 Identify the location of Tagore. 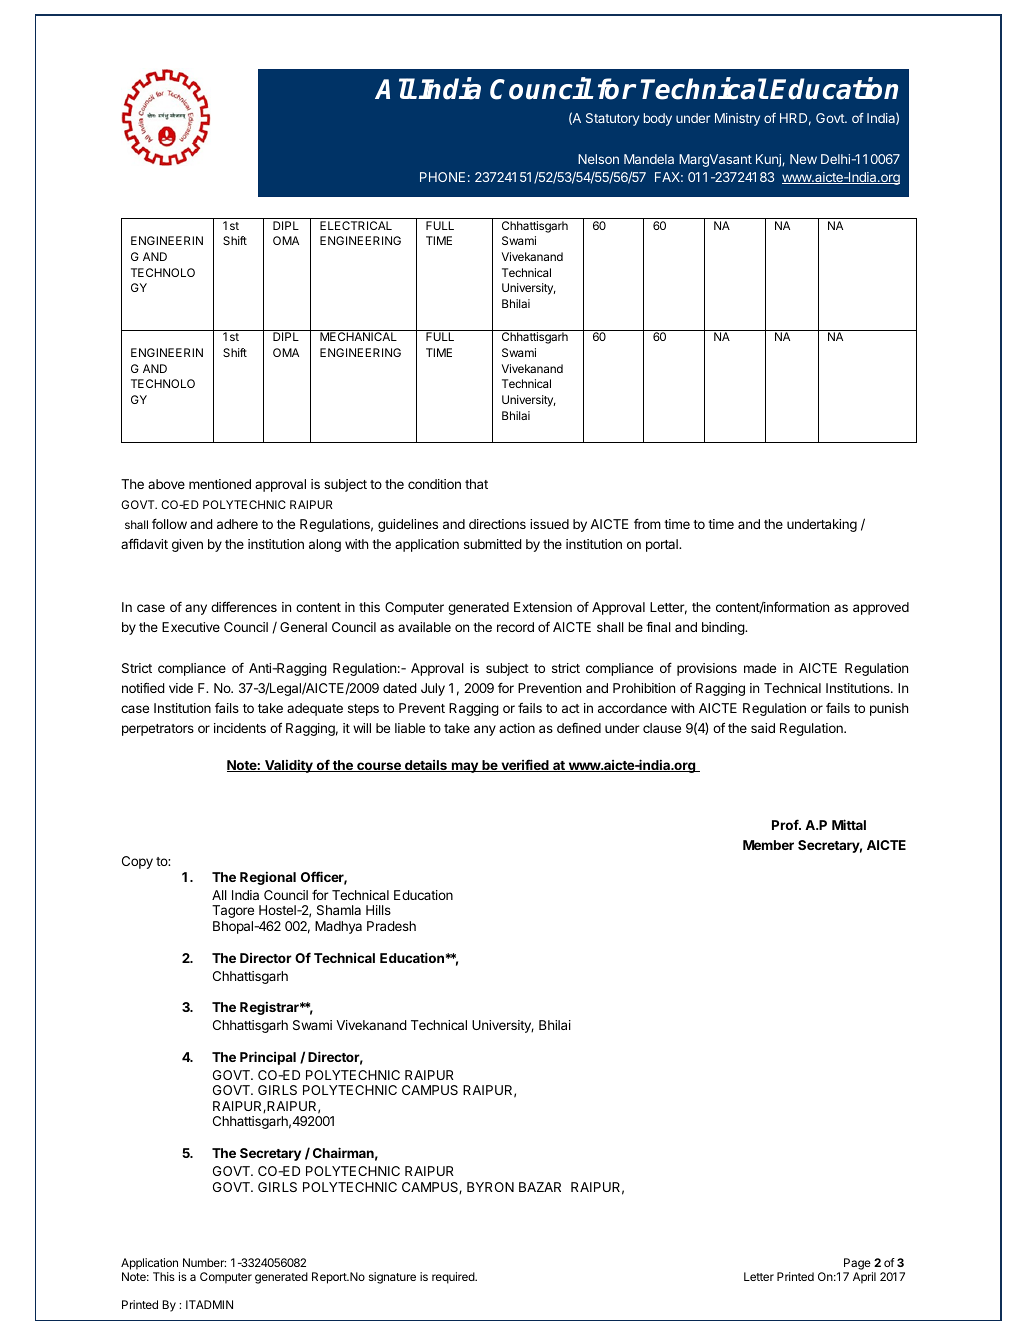
(233, 911).
